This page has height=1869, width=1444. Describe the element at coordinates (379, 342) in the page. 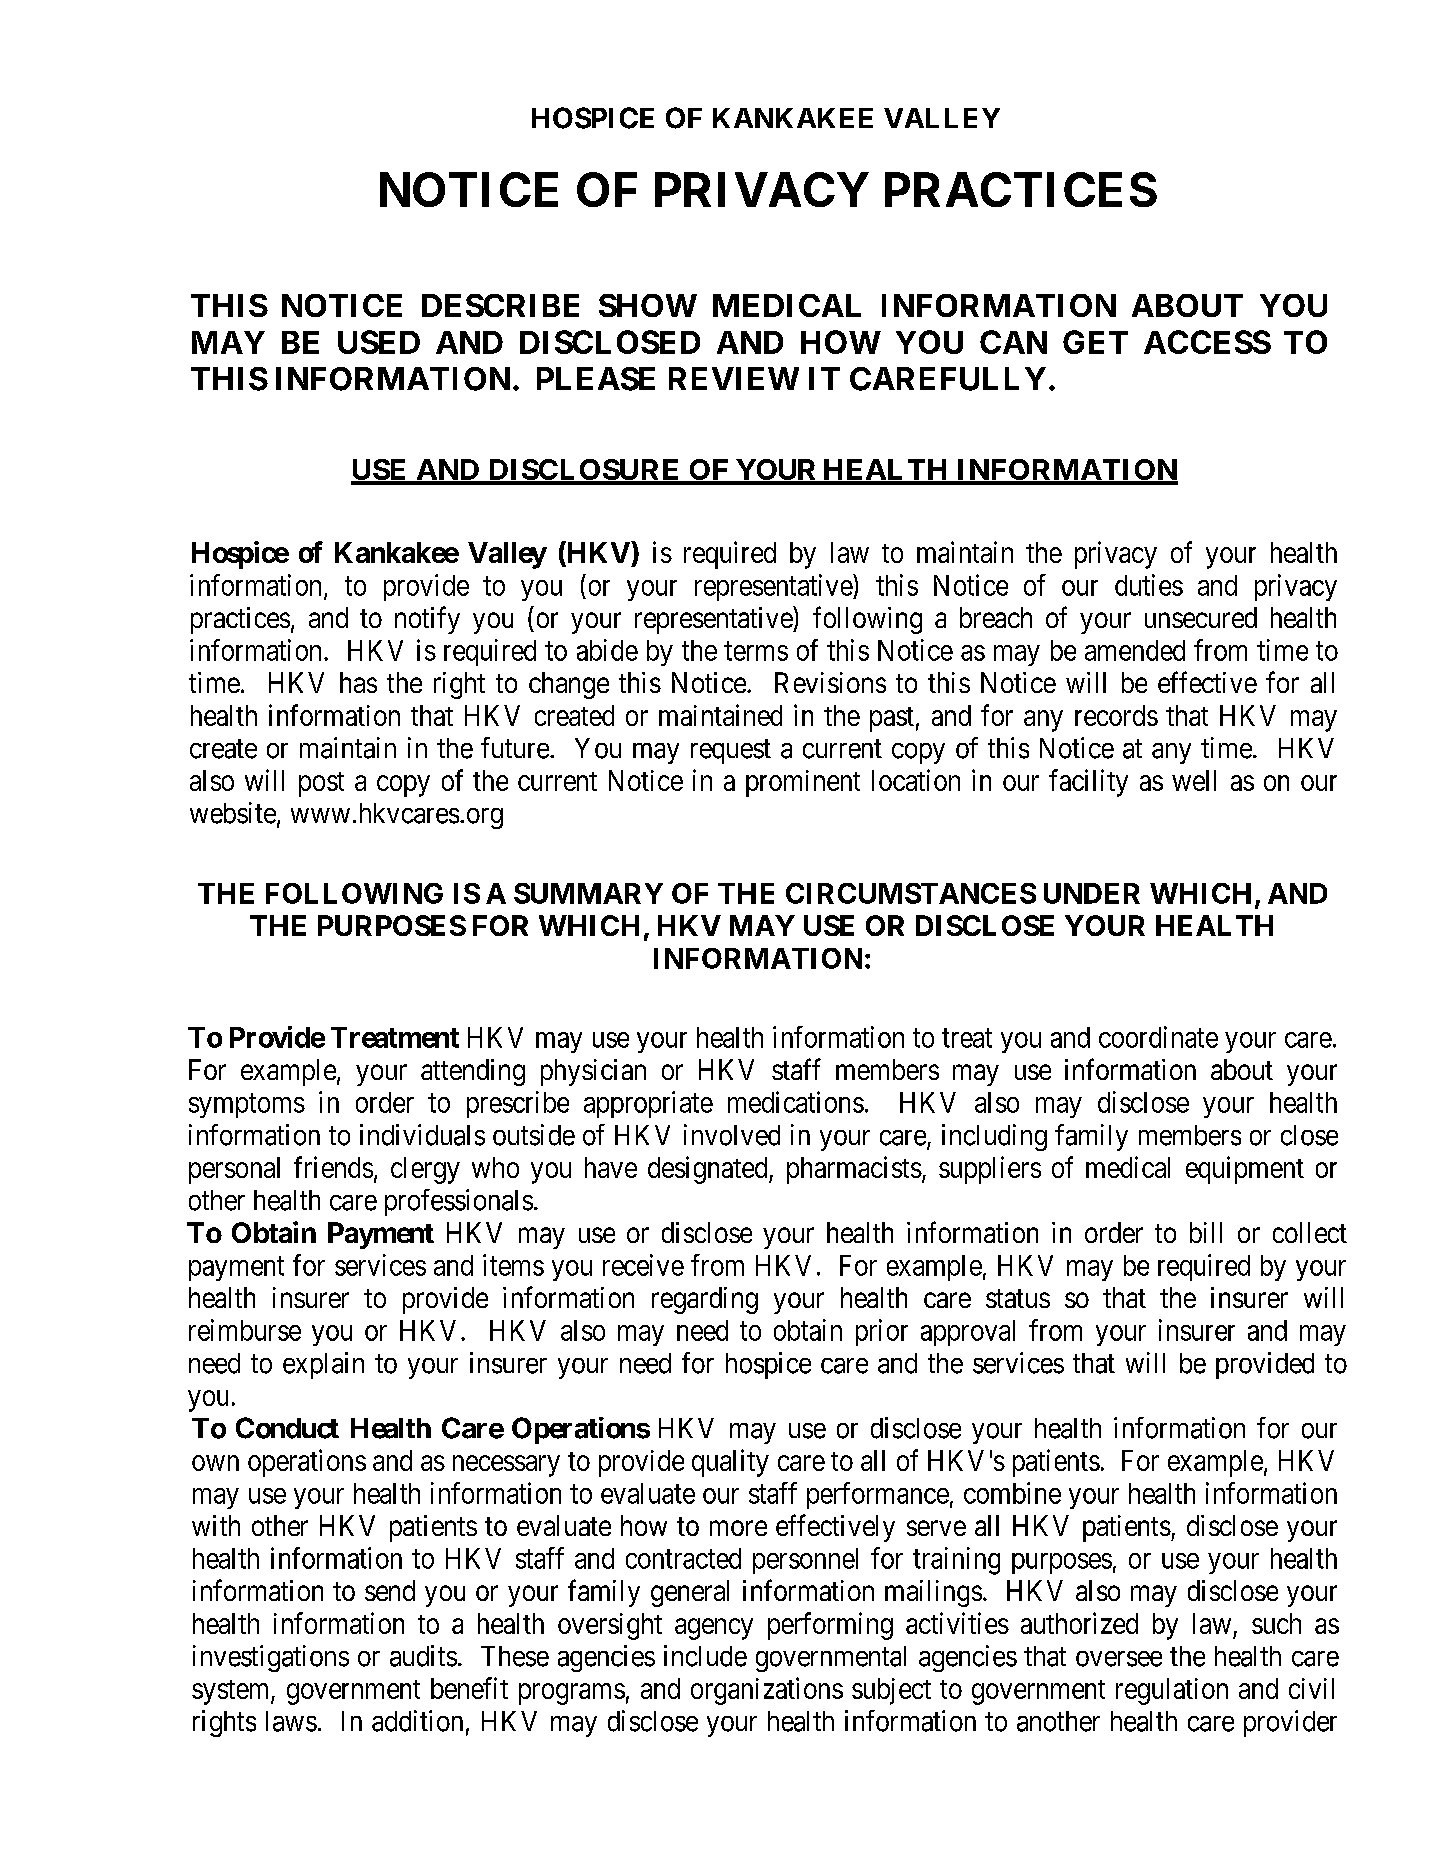

I see `USED` at that location.
